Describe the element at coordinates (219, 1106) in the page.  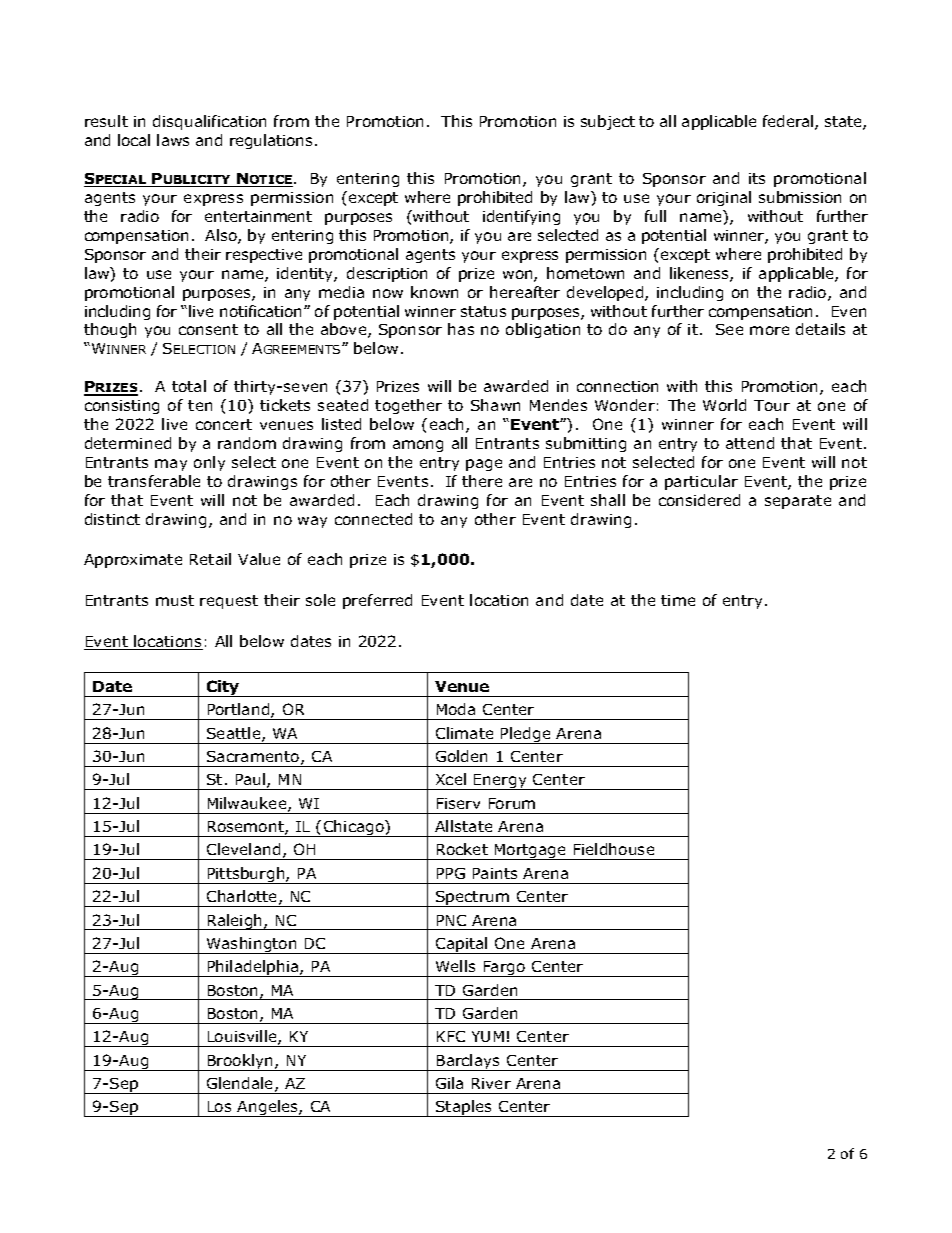
I see `Los` at that location.
